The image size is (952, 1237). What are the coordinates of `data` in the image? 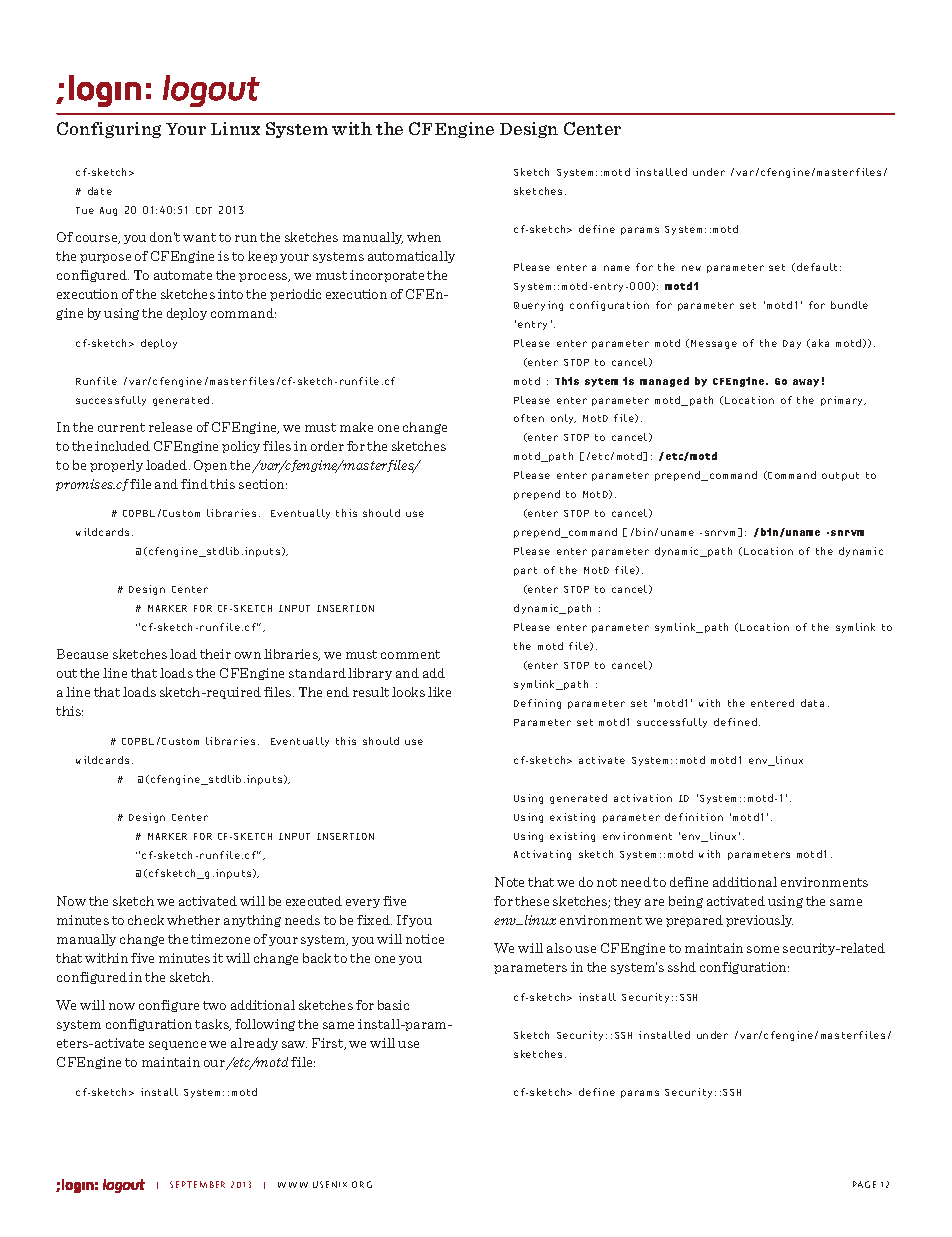 It's located at (812, 703).
